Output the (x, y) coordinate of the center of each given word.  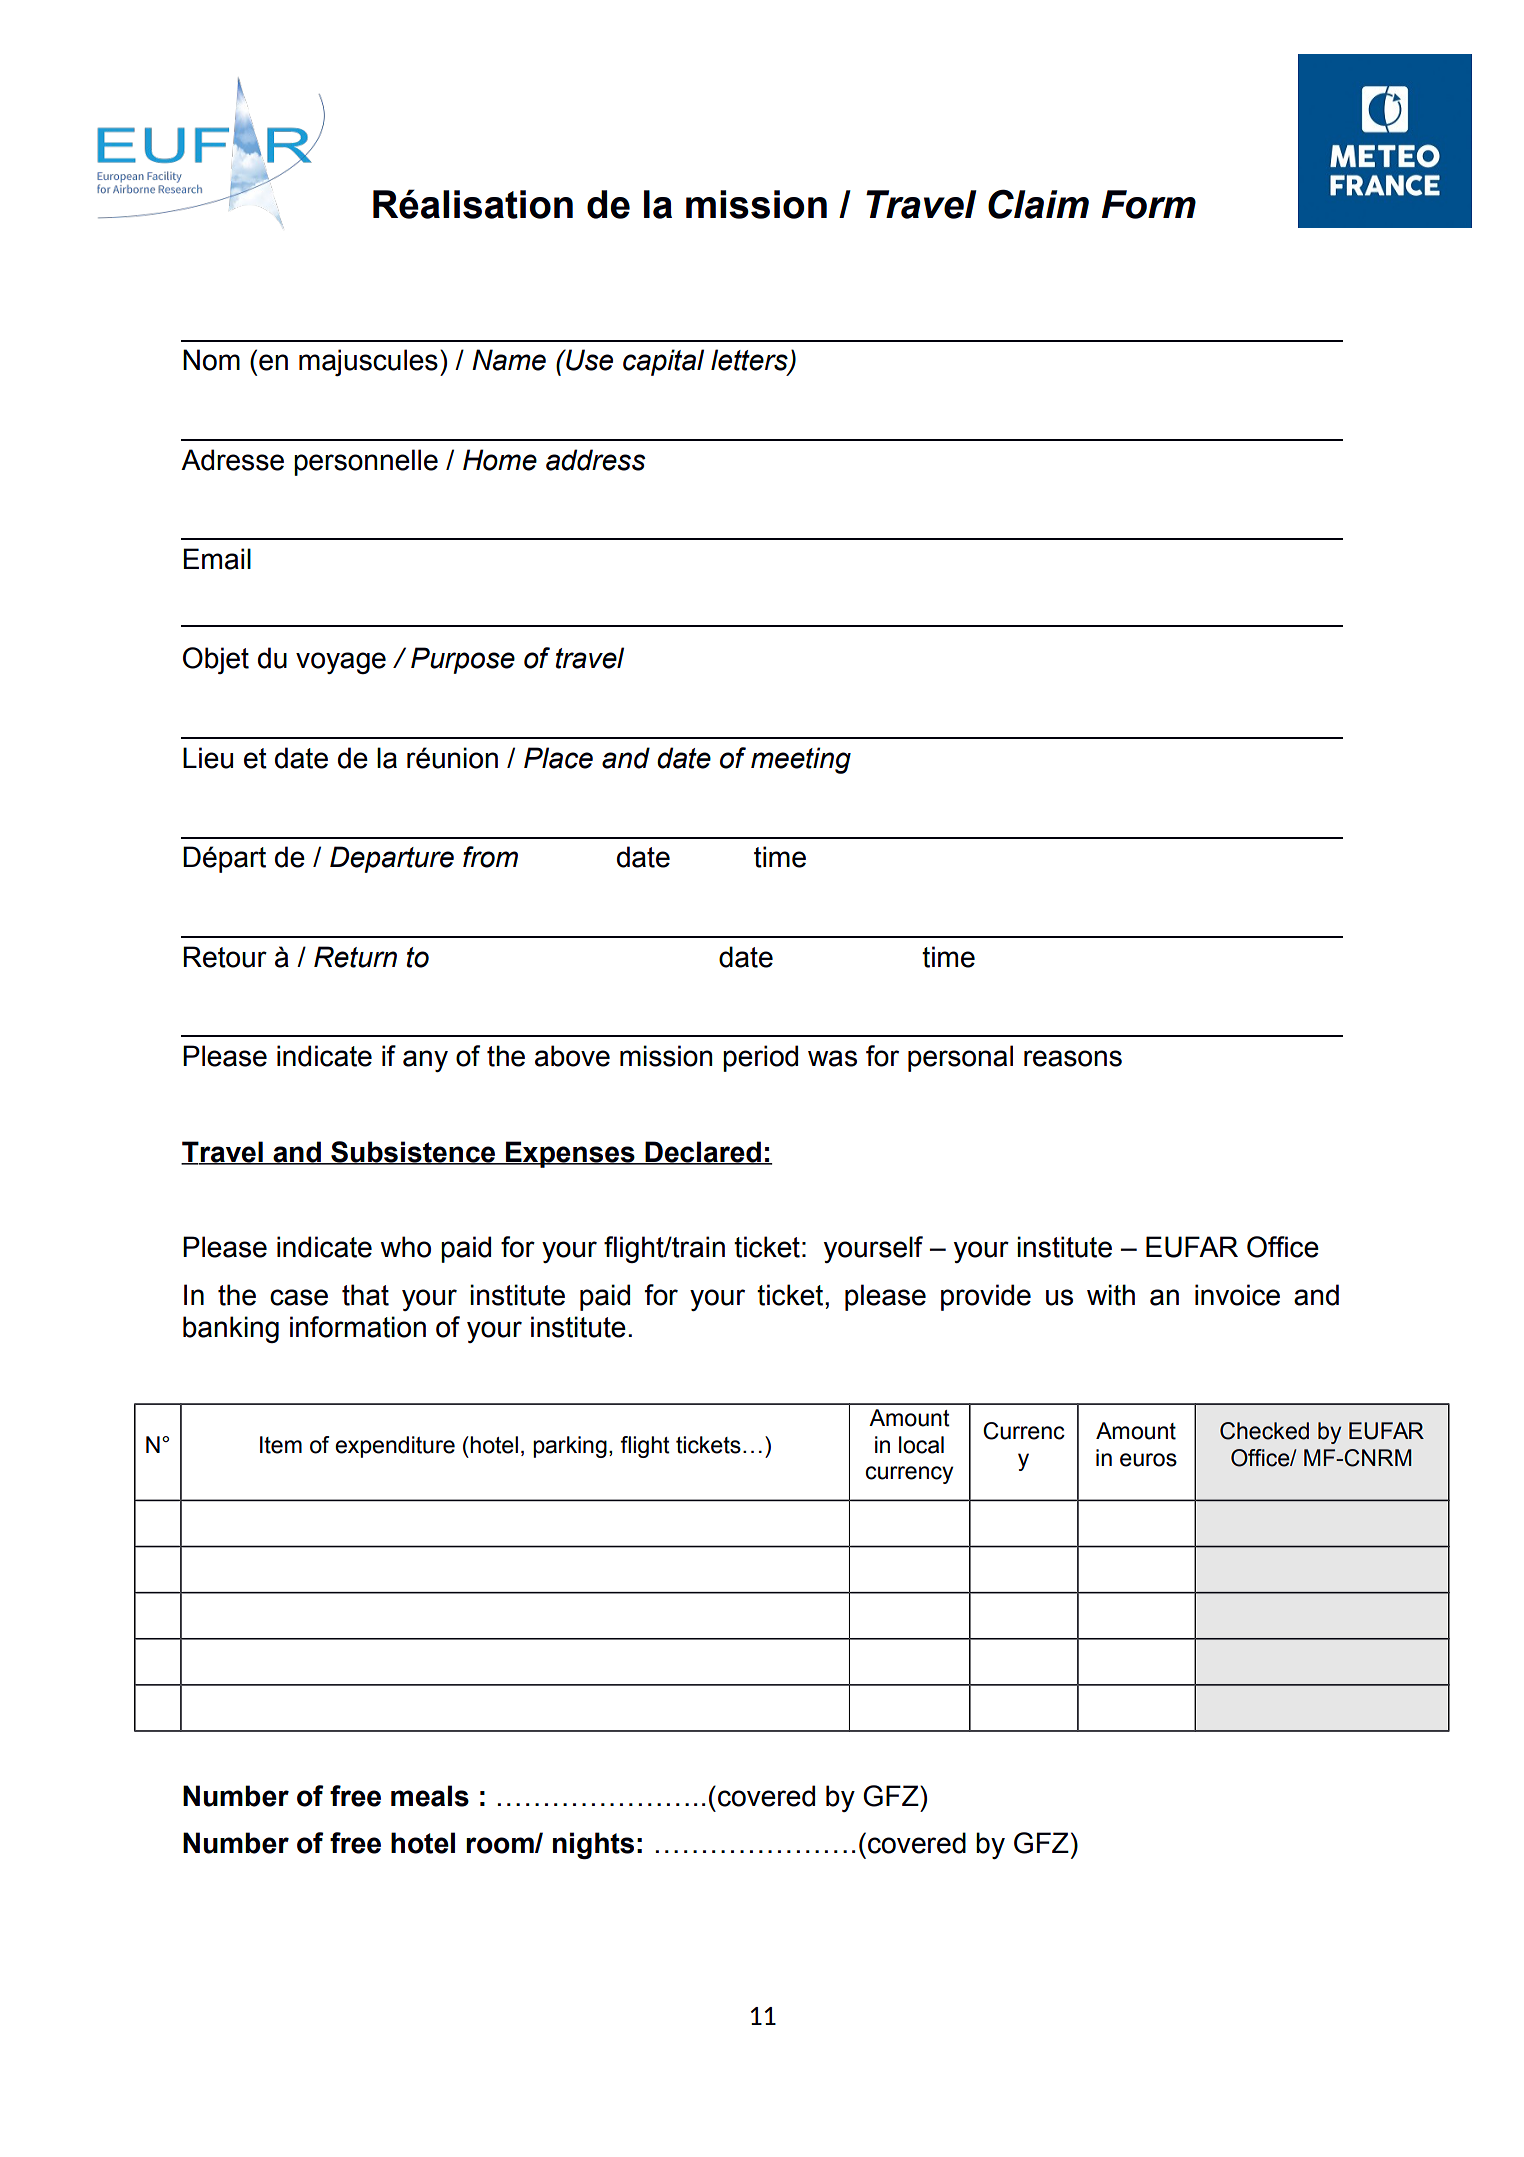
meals (430, 1796)
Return (355, 957)
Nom (211, 360)
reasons (1073, 1058)
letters (750, 361)
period (760, 1058)
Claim (1038, 204)
